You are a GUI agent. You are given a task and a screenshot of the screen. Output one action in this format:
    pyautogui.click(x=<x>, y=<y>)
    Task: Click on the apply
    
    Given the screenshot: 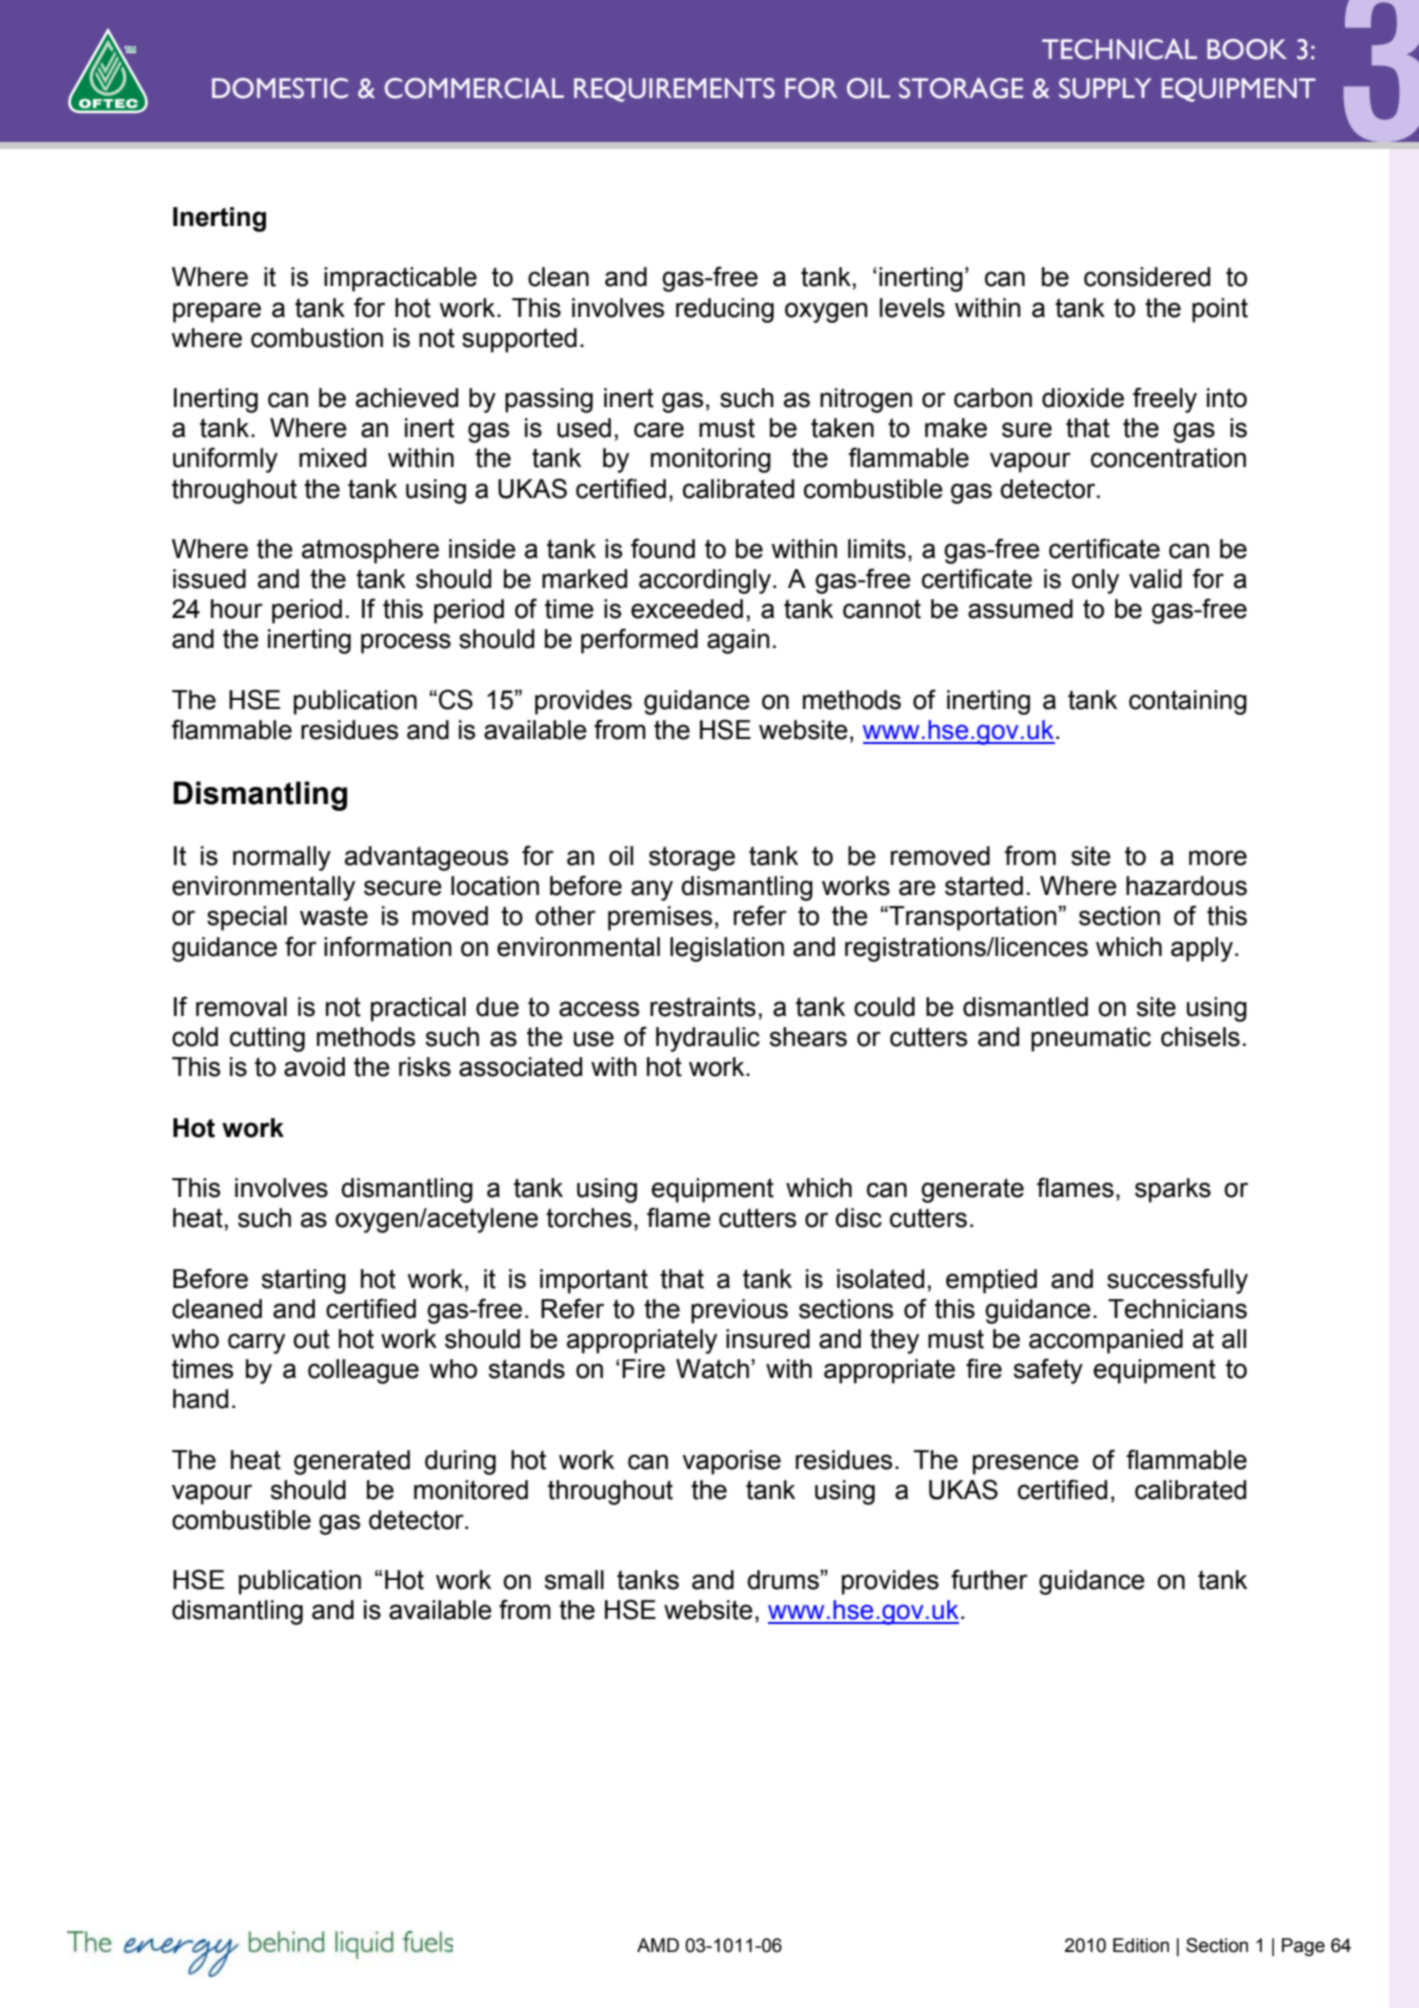 What is the action you would take?
    pyautogui.click(x=1202, y=949)
